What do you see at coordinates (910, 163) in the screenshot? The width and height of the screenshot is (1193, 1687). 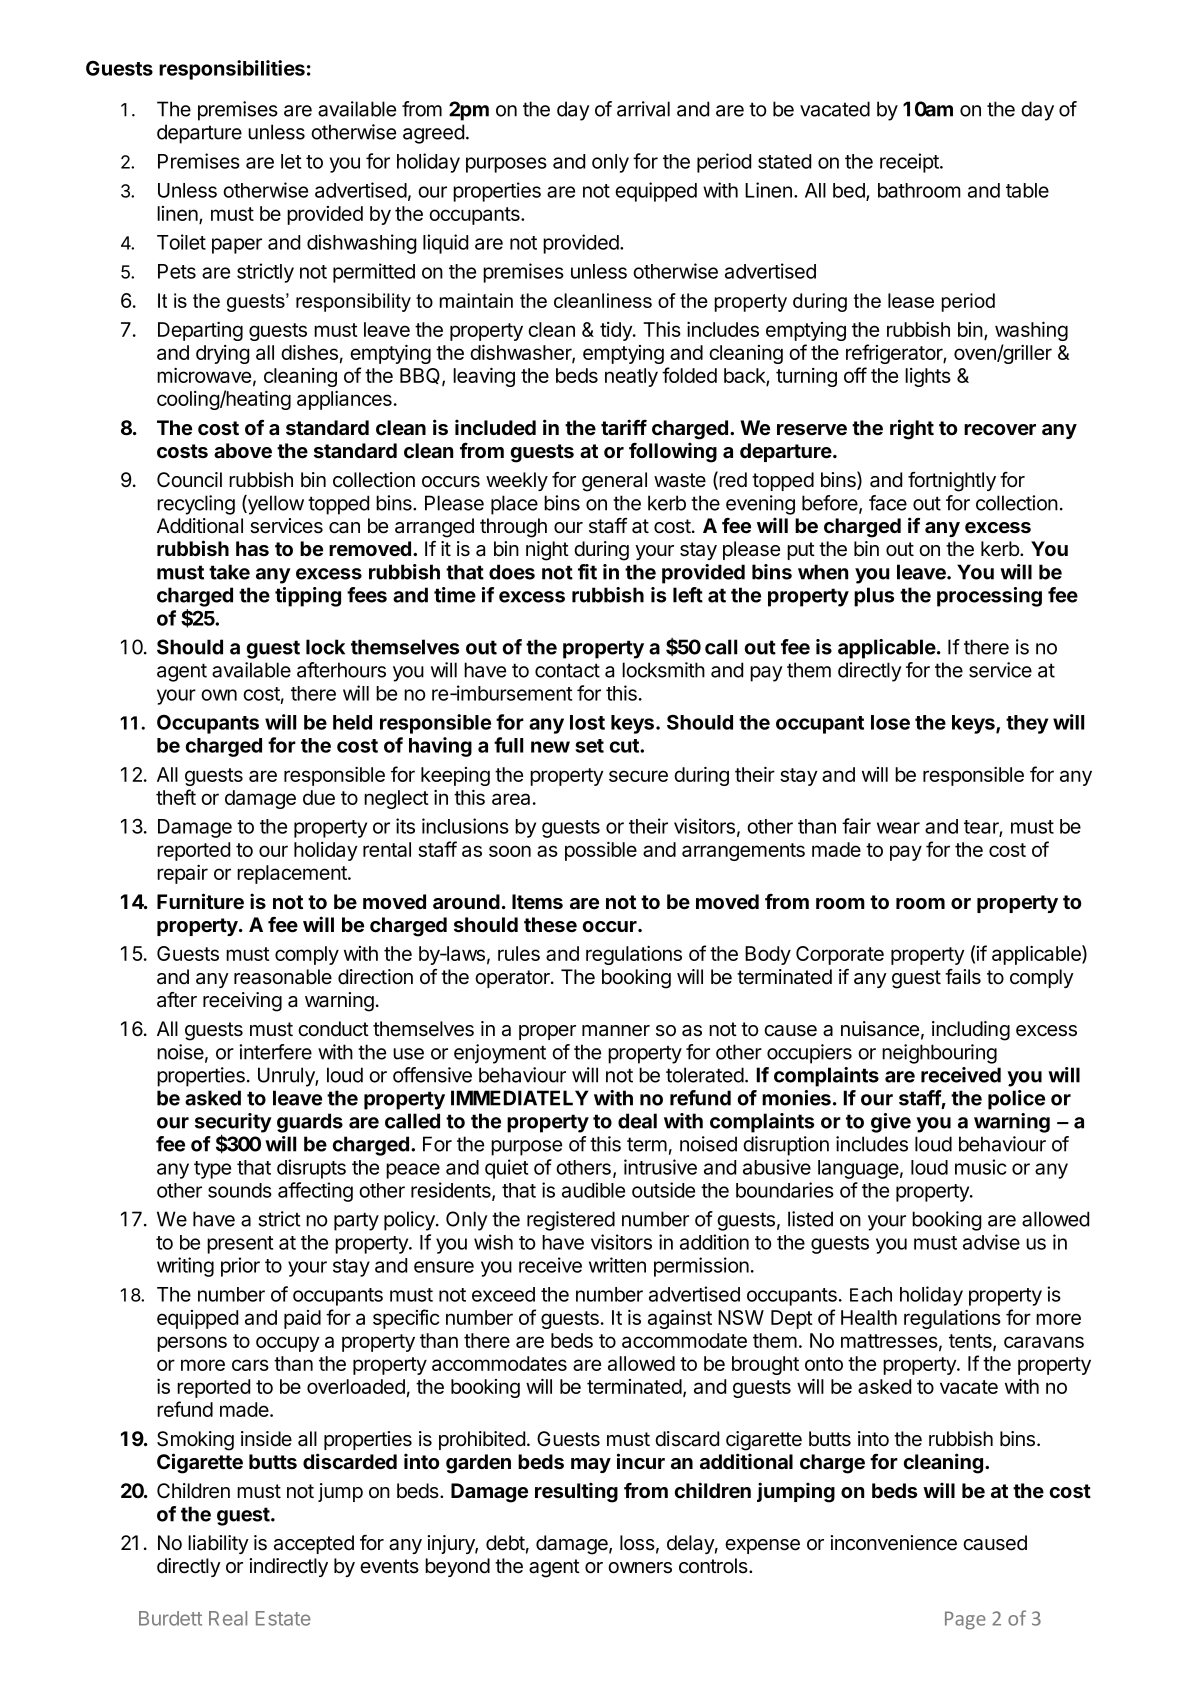 I see `receipt` at bounding box center [910, 163].
